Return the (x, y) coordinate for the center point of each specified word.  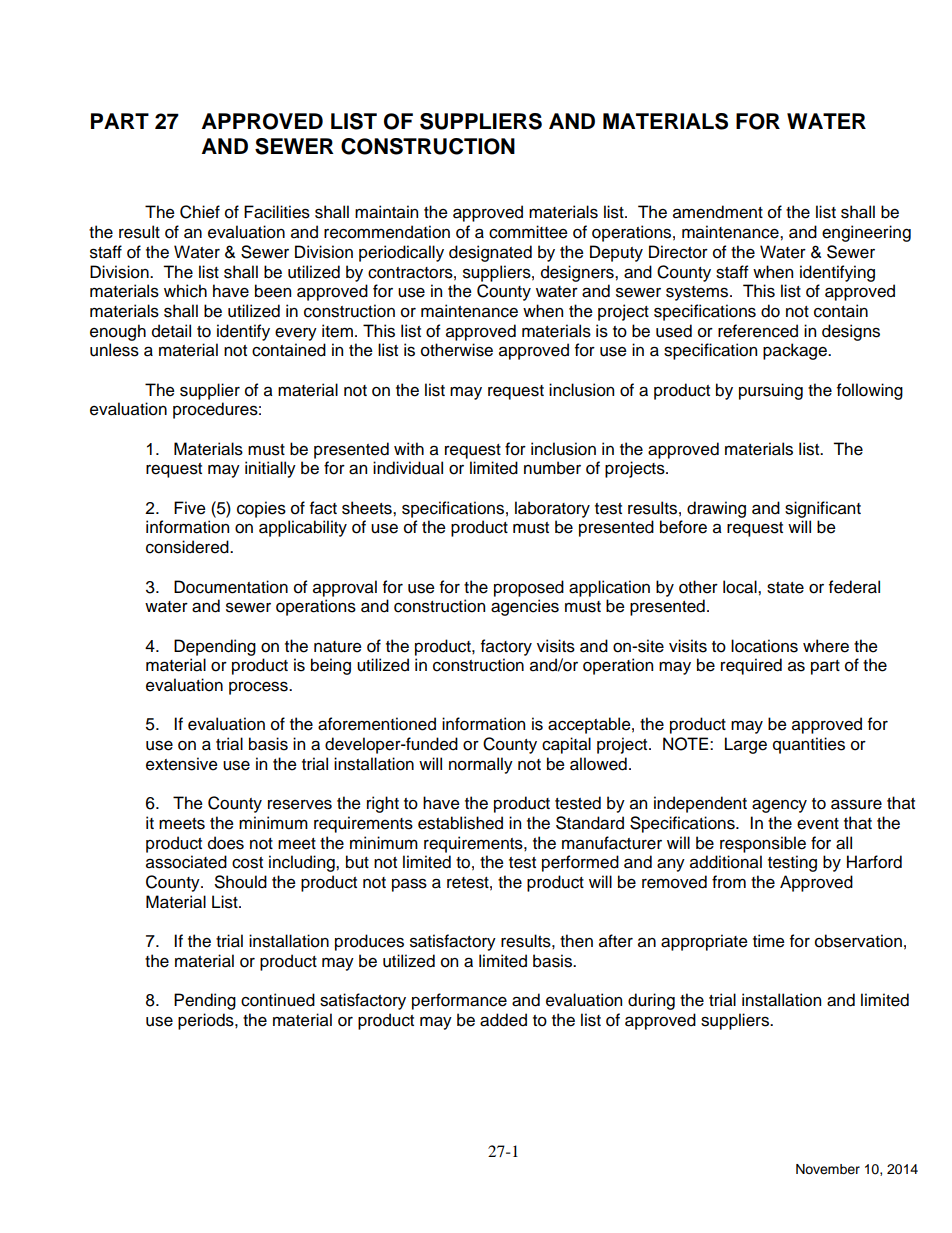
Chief (200, 212)
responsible (763, 844)
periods (207, 1021)
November (828, 1169)
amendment (718, 212)
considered (188, 547)
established (460, 823)
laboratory (552, 509)
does (226, 843)
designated (490, 253)
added (503, 1020)
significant (823, 509)
